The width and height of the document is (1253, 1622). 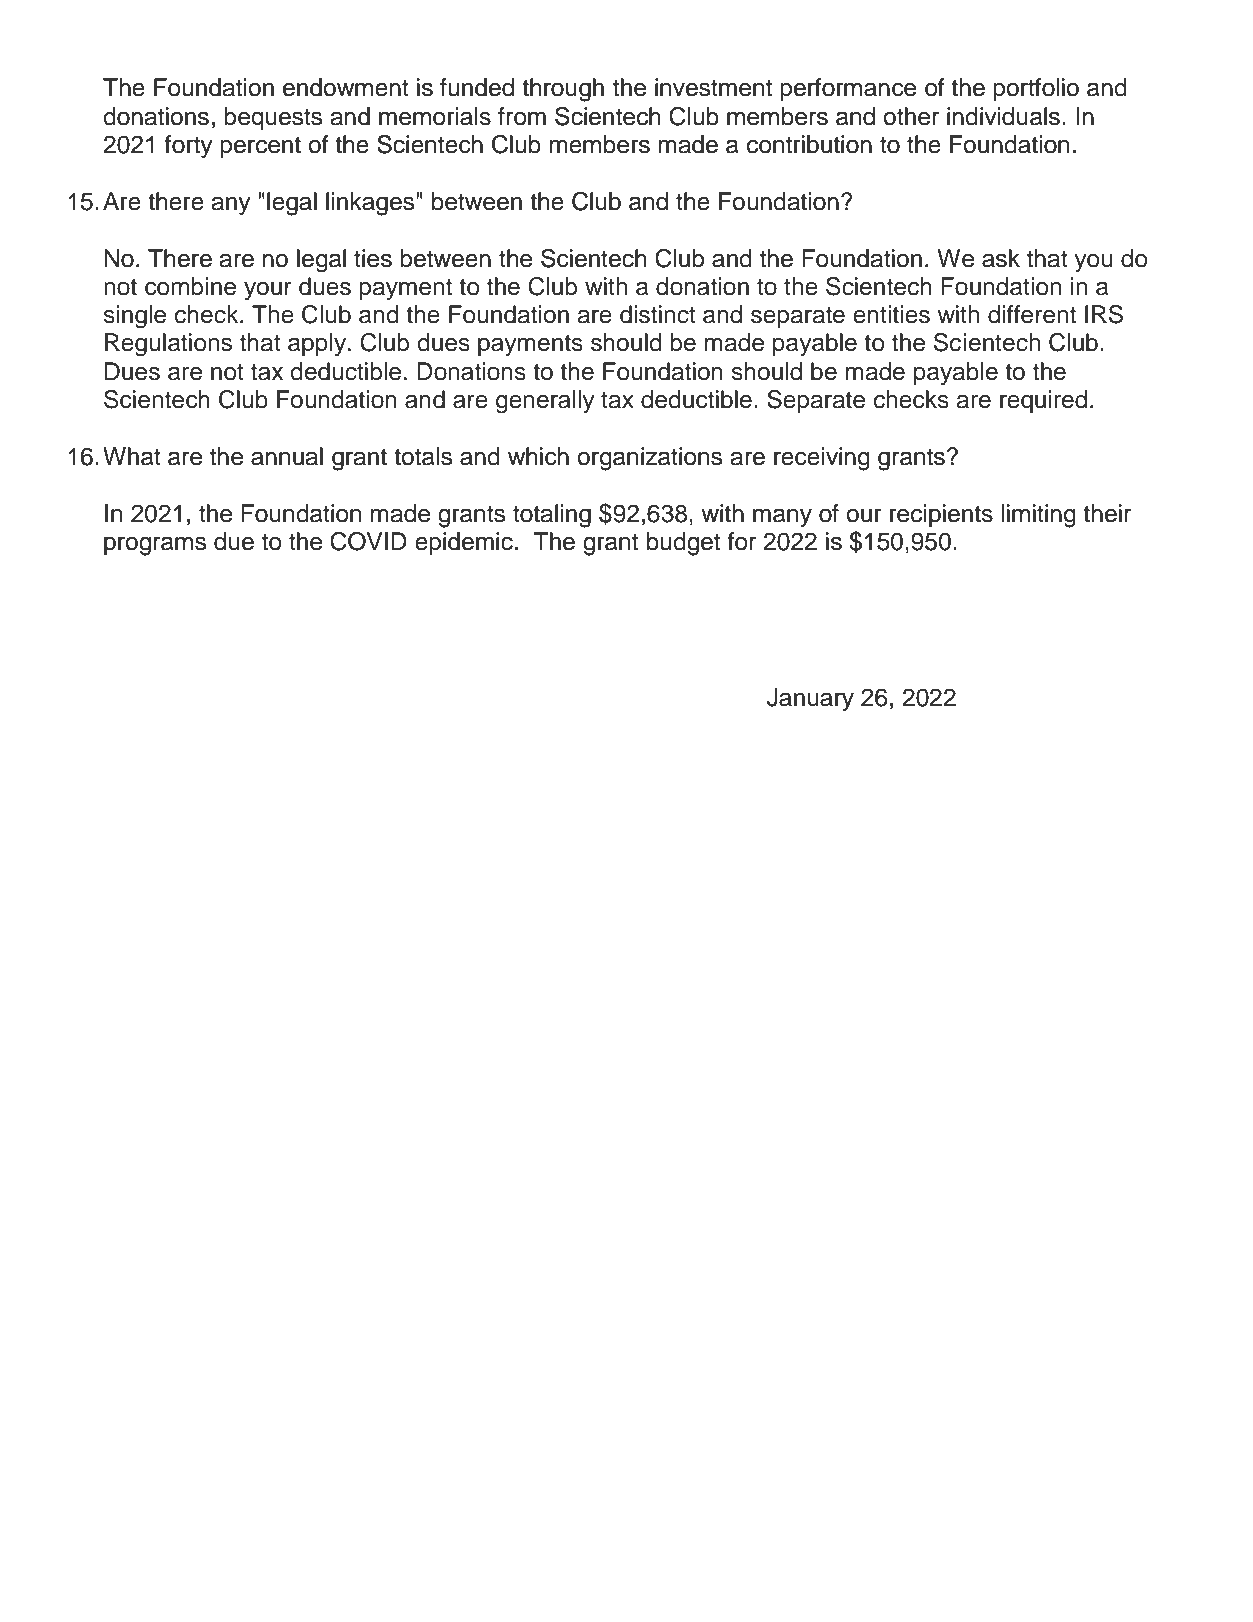 What do you see at coordinates (1039, 516) in the document?
I see `limiting` at bounding box center [1039, 516].
